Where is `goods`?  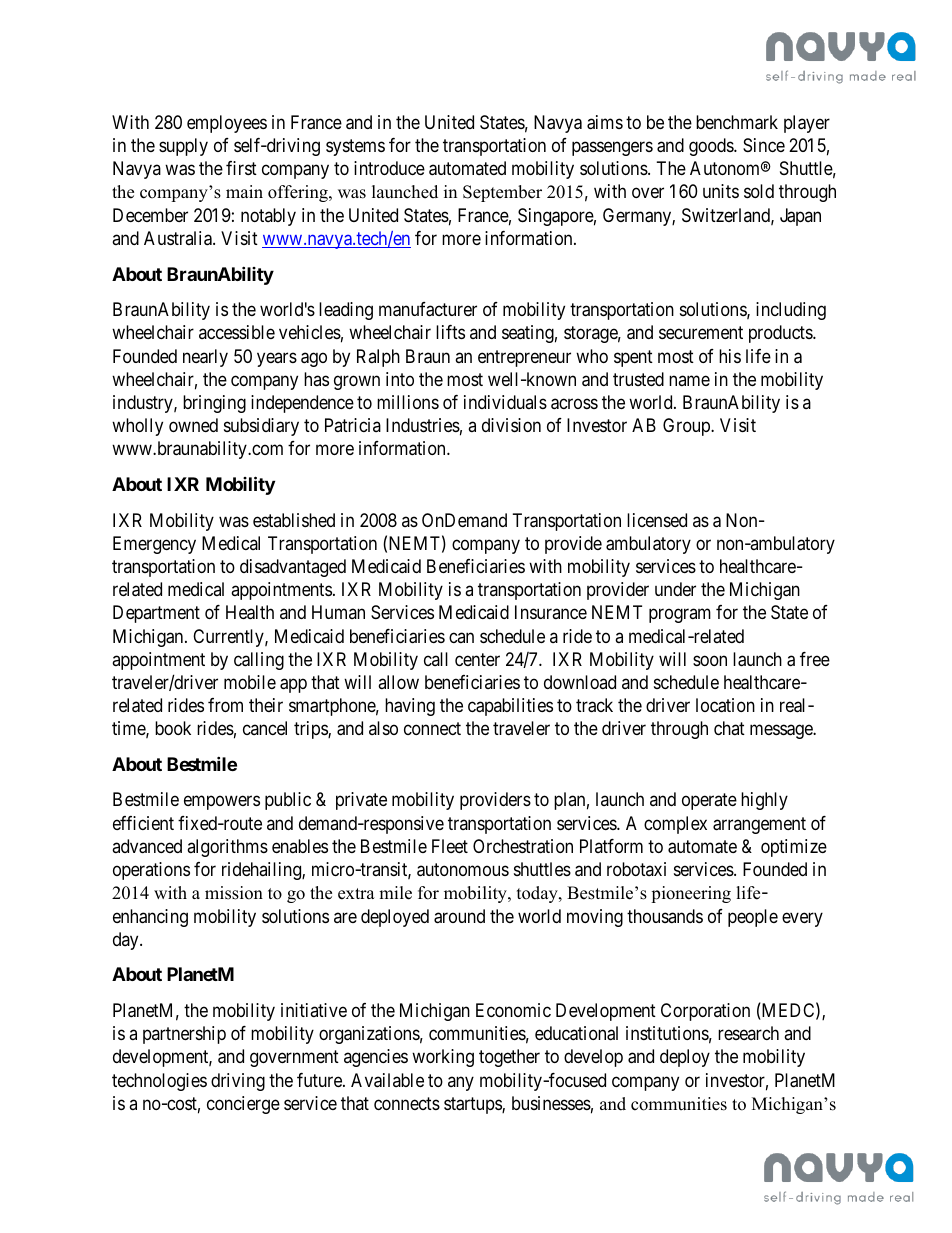
goods is located at coordinates (712, 147).
